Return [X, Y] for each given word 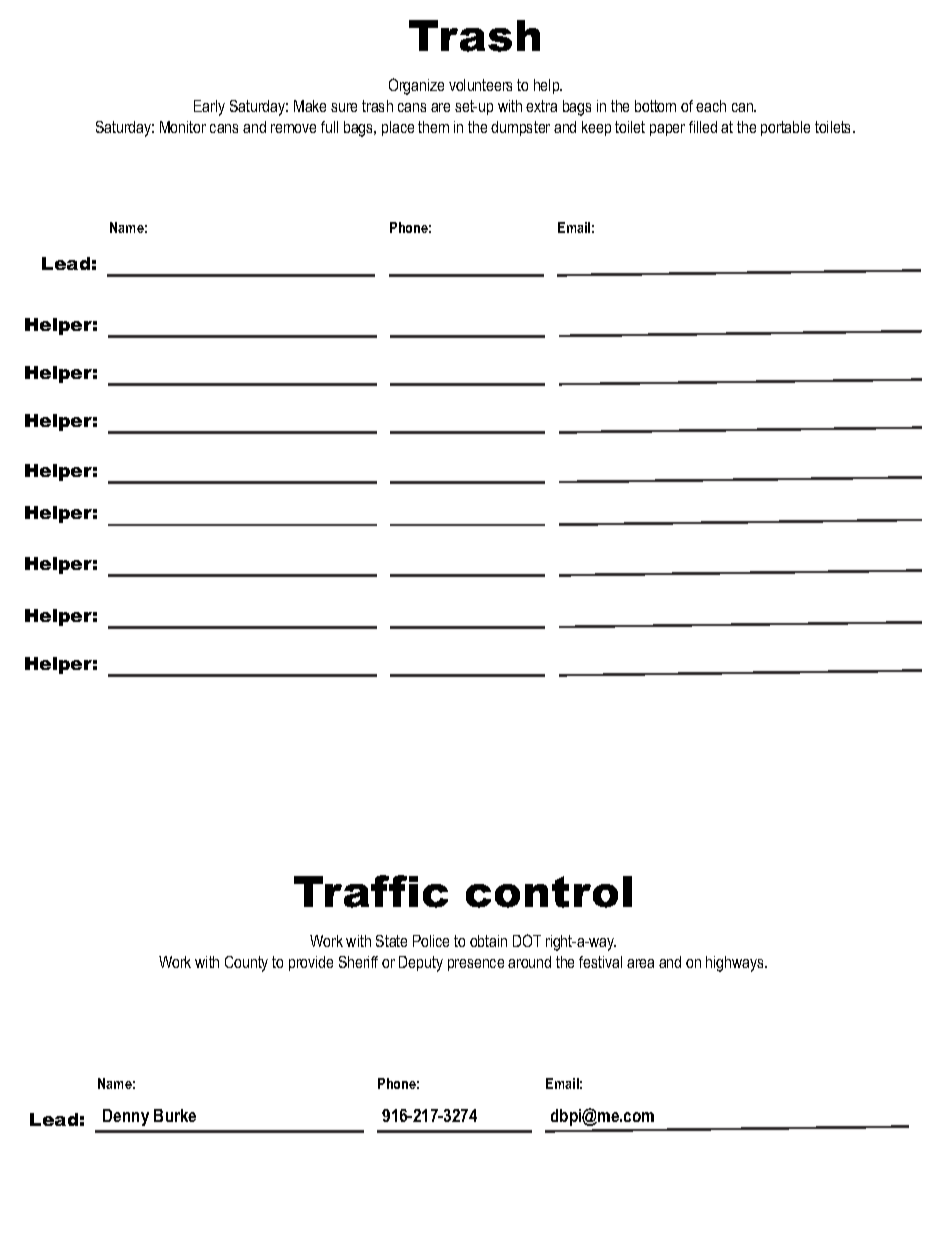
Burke [175, 1115]
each [711, 106]
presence [476, 965]
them [433, 127]
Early [209, 108]
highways [736, 964]
